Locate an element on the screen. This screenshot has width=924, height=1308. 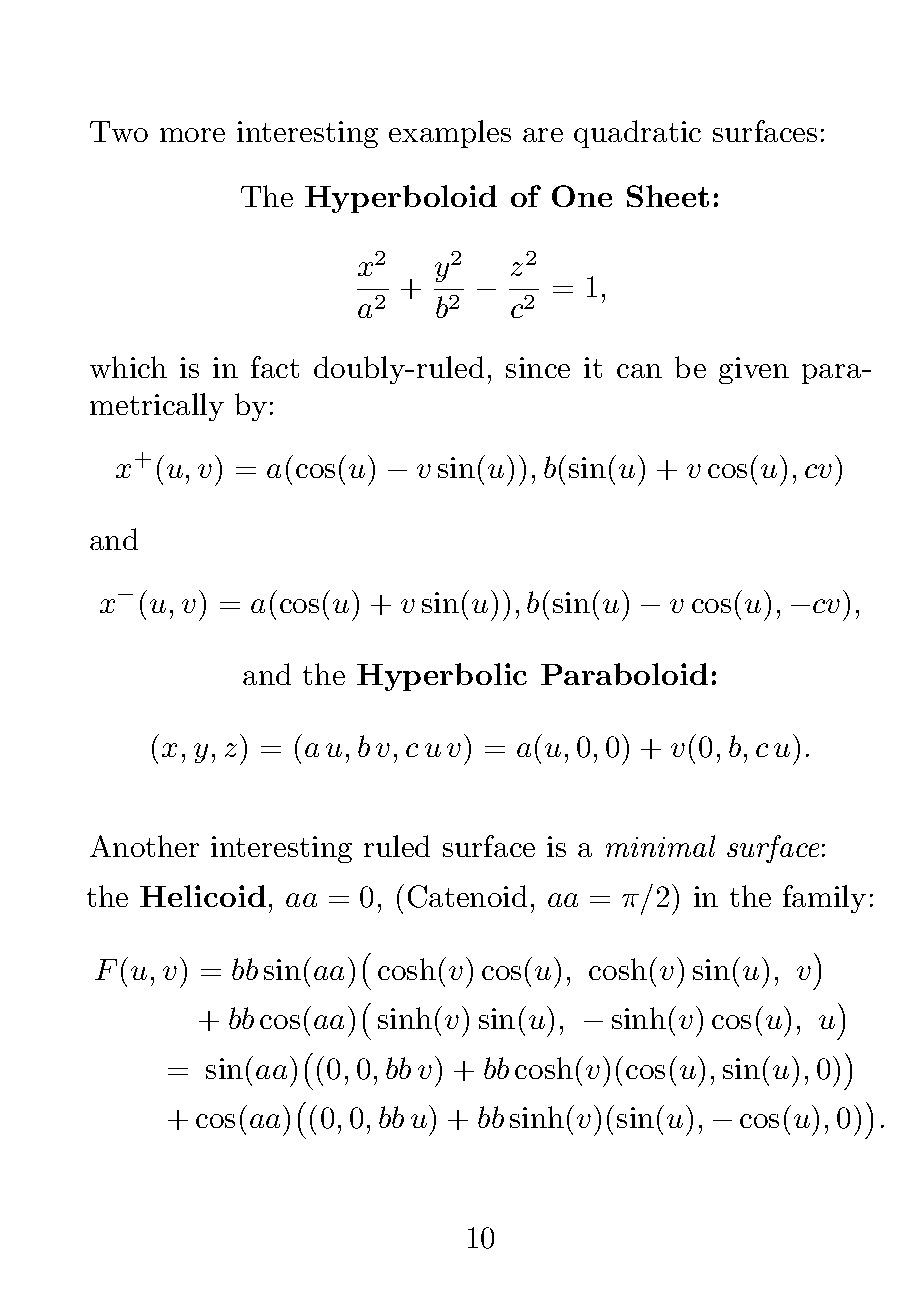
more is located at coordinates (192, 135).
